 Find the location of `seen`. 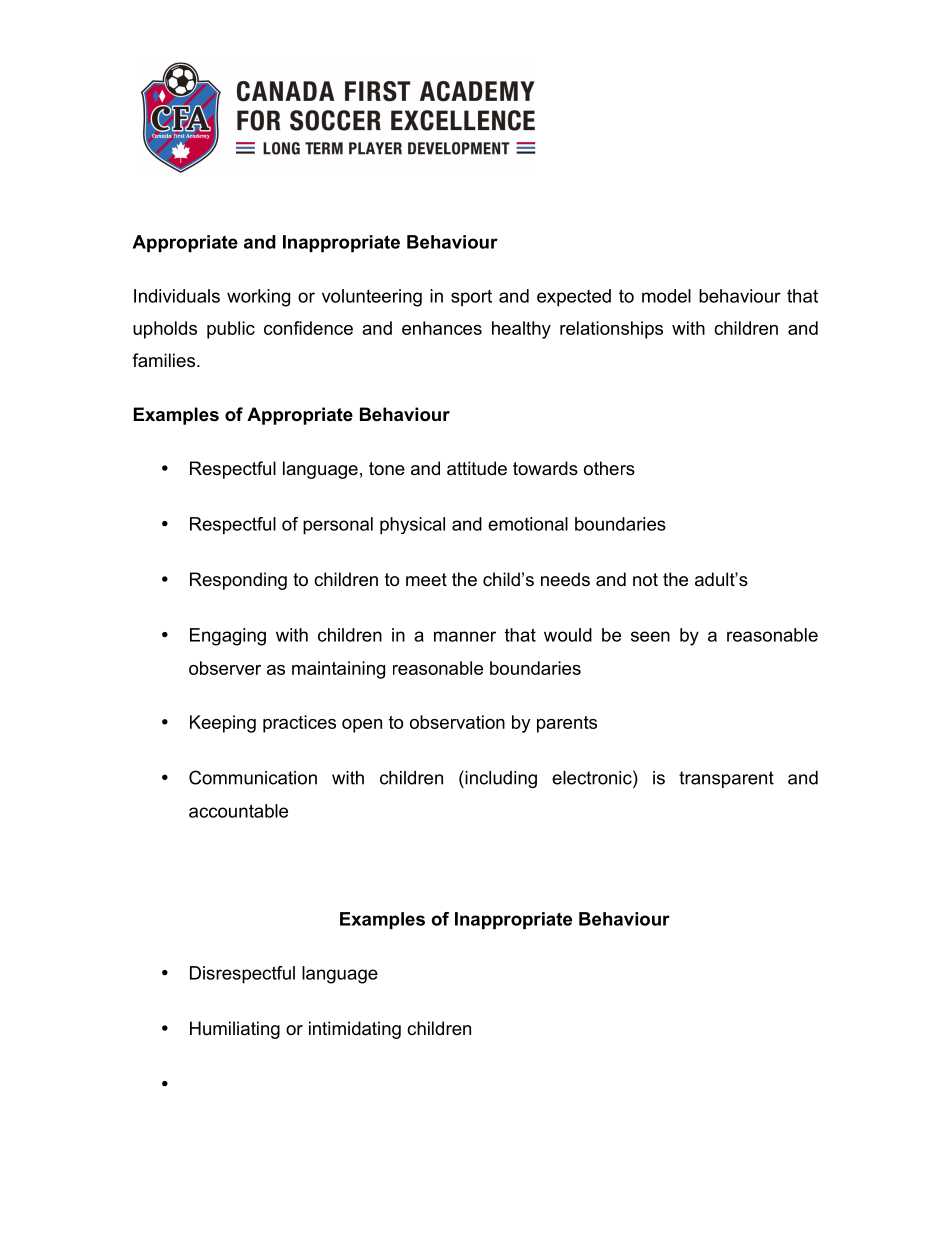

seen is located at coordinates (650, 636).
